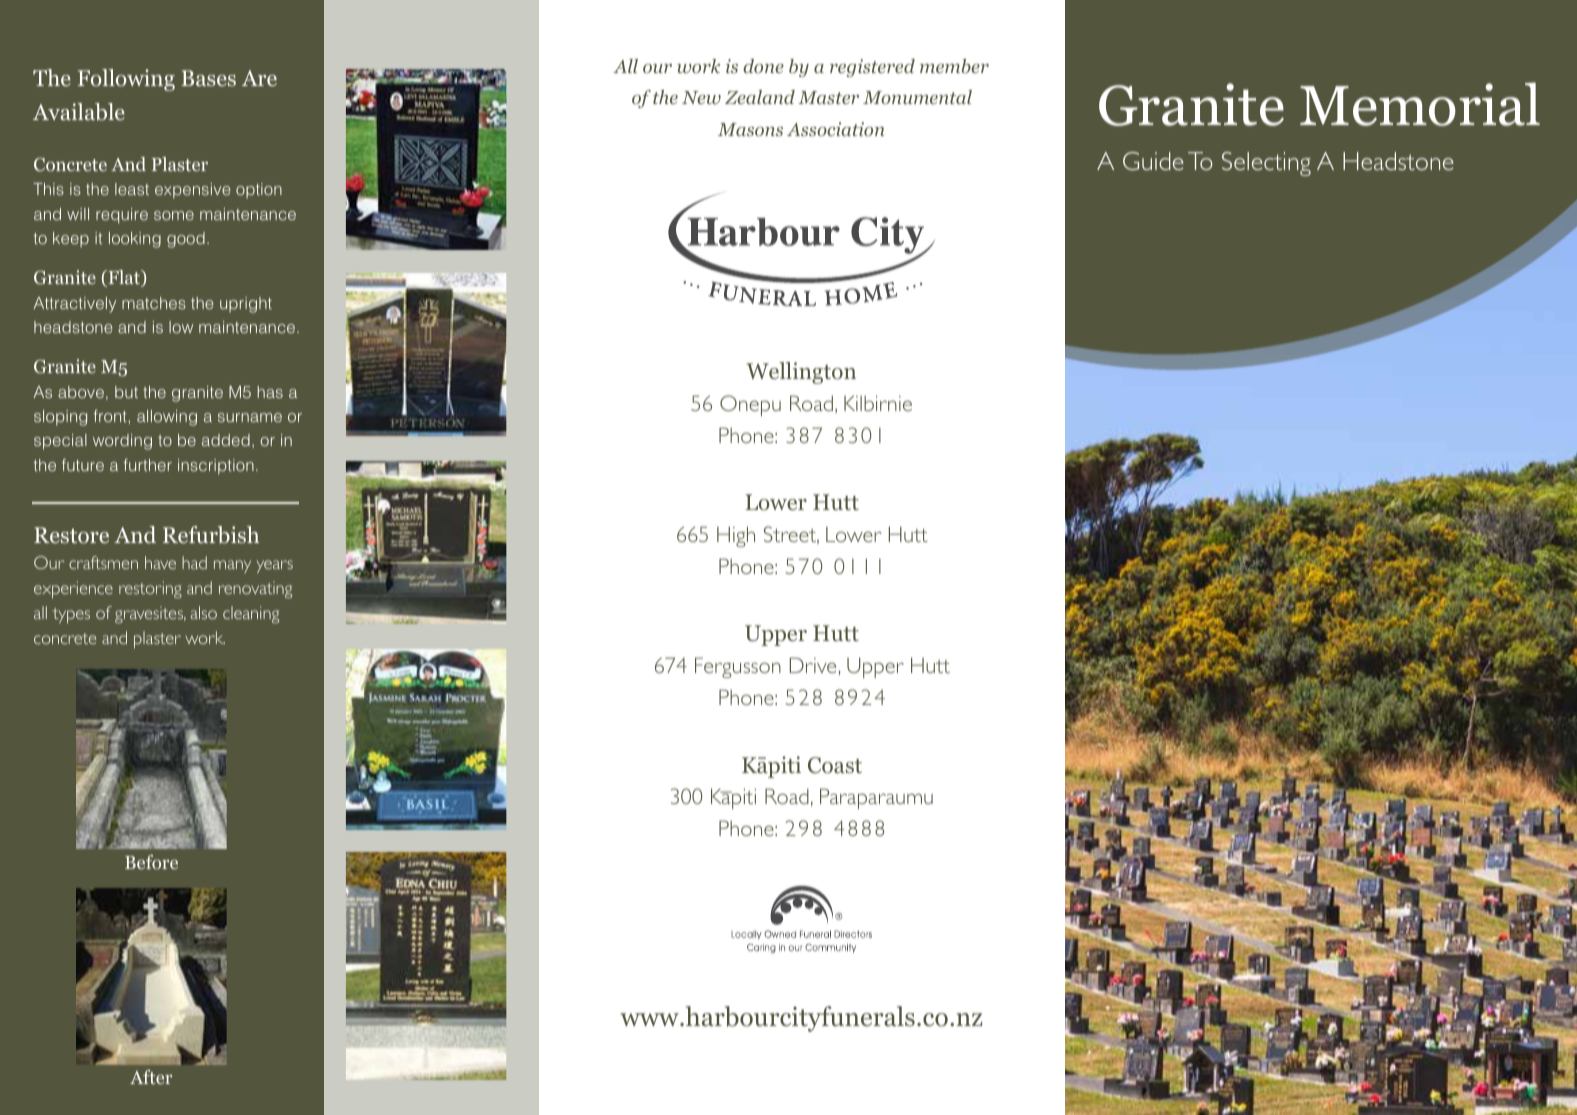 This image has width=1577, height=1115. Describe the element at coordinates (736, 536) in the image. I see `High` at that location.
